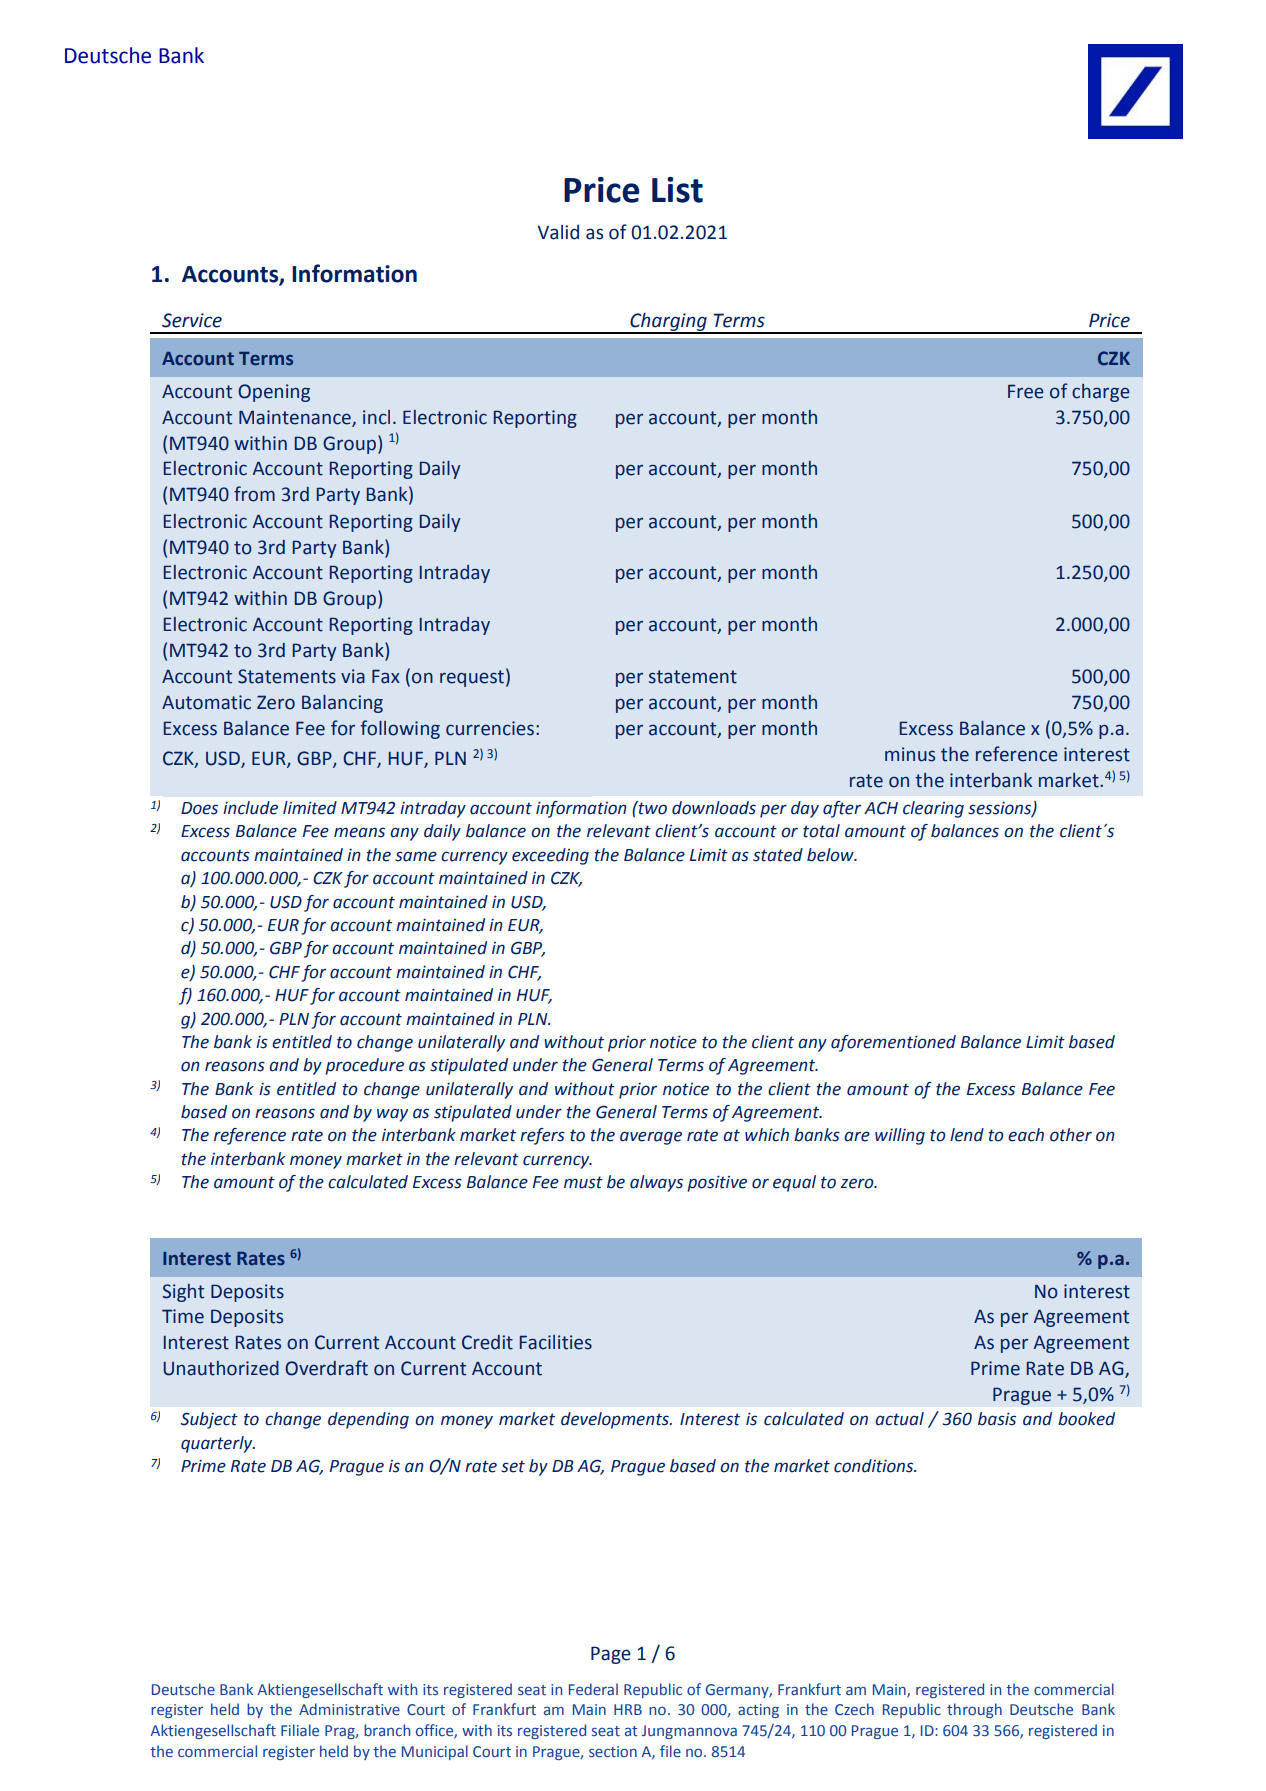 Image resolution: width=1266 pixels, height=1791 pixels. Describe the element at coordinates (349, 1709) in the screenshot. I see `Administrative` at that location.
